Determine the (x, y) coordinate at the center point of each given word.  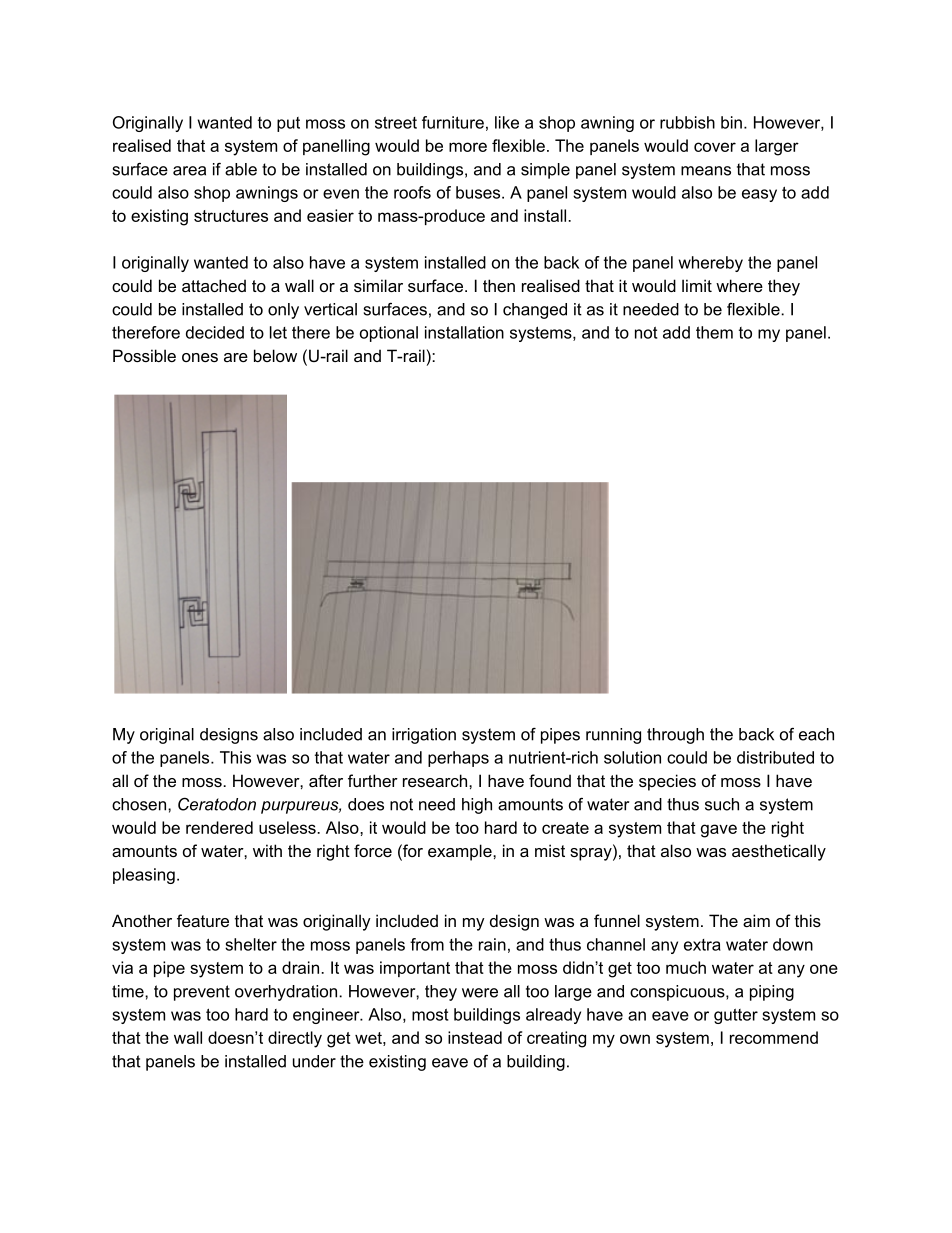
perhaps (458, 759)
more (468, 147)
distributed (775, 757)
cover (715, 147)
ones (200, 357)
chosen (139, 804)
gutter (736, 1016)
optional (389, 334)
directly (295, 1039)
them (714, 332)
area (189, 171)
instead (475, 1037)
